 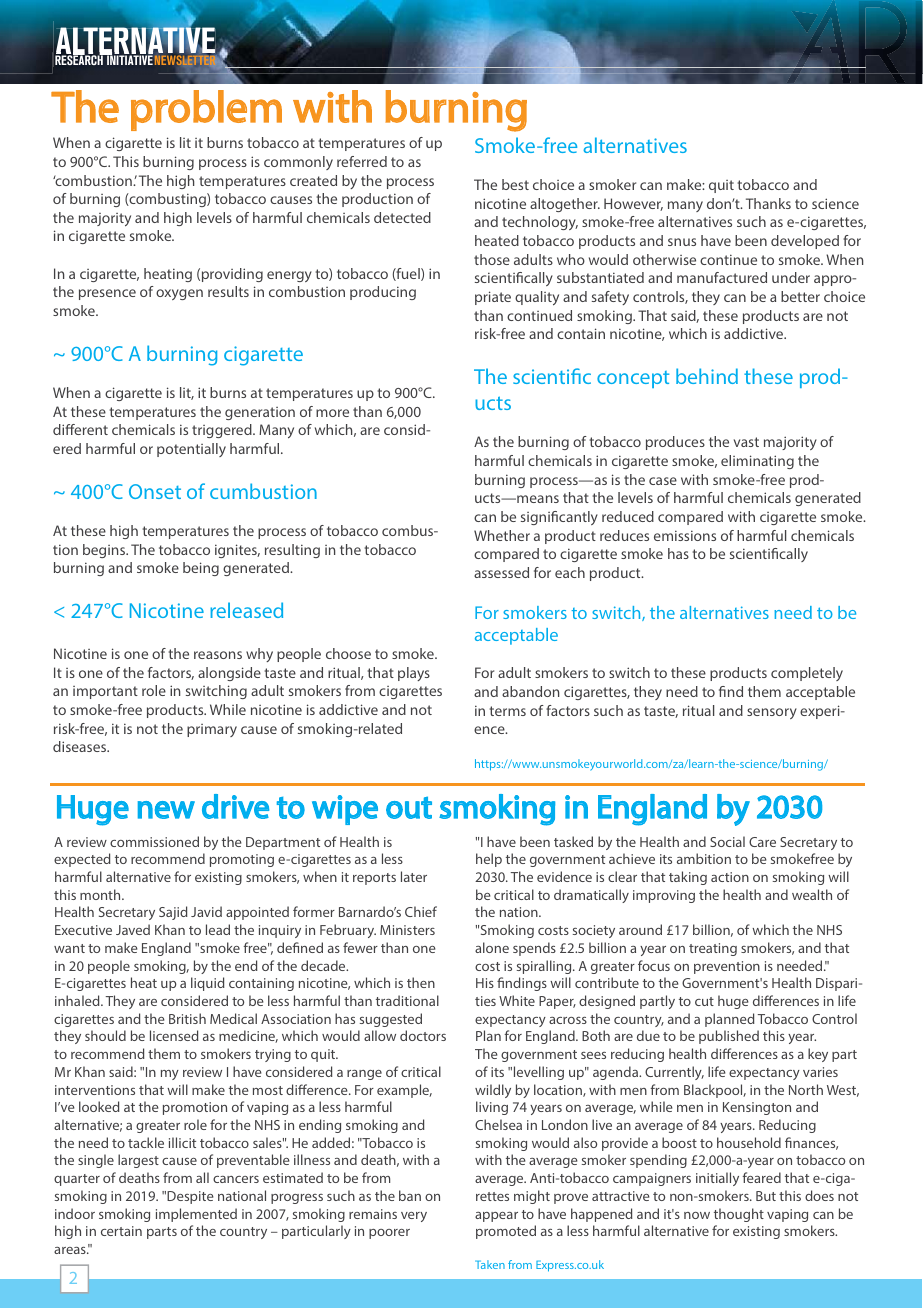 What do you see at coordinates (746, 442) in the document?
I see `vast` at bounding box center [746, 442].
